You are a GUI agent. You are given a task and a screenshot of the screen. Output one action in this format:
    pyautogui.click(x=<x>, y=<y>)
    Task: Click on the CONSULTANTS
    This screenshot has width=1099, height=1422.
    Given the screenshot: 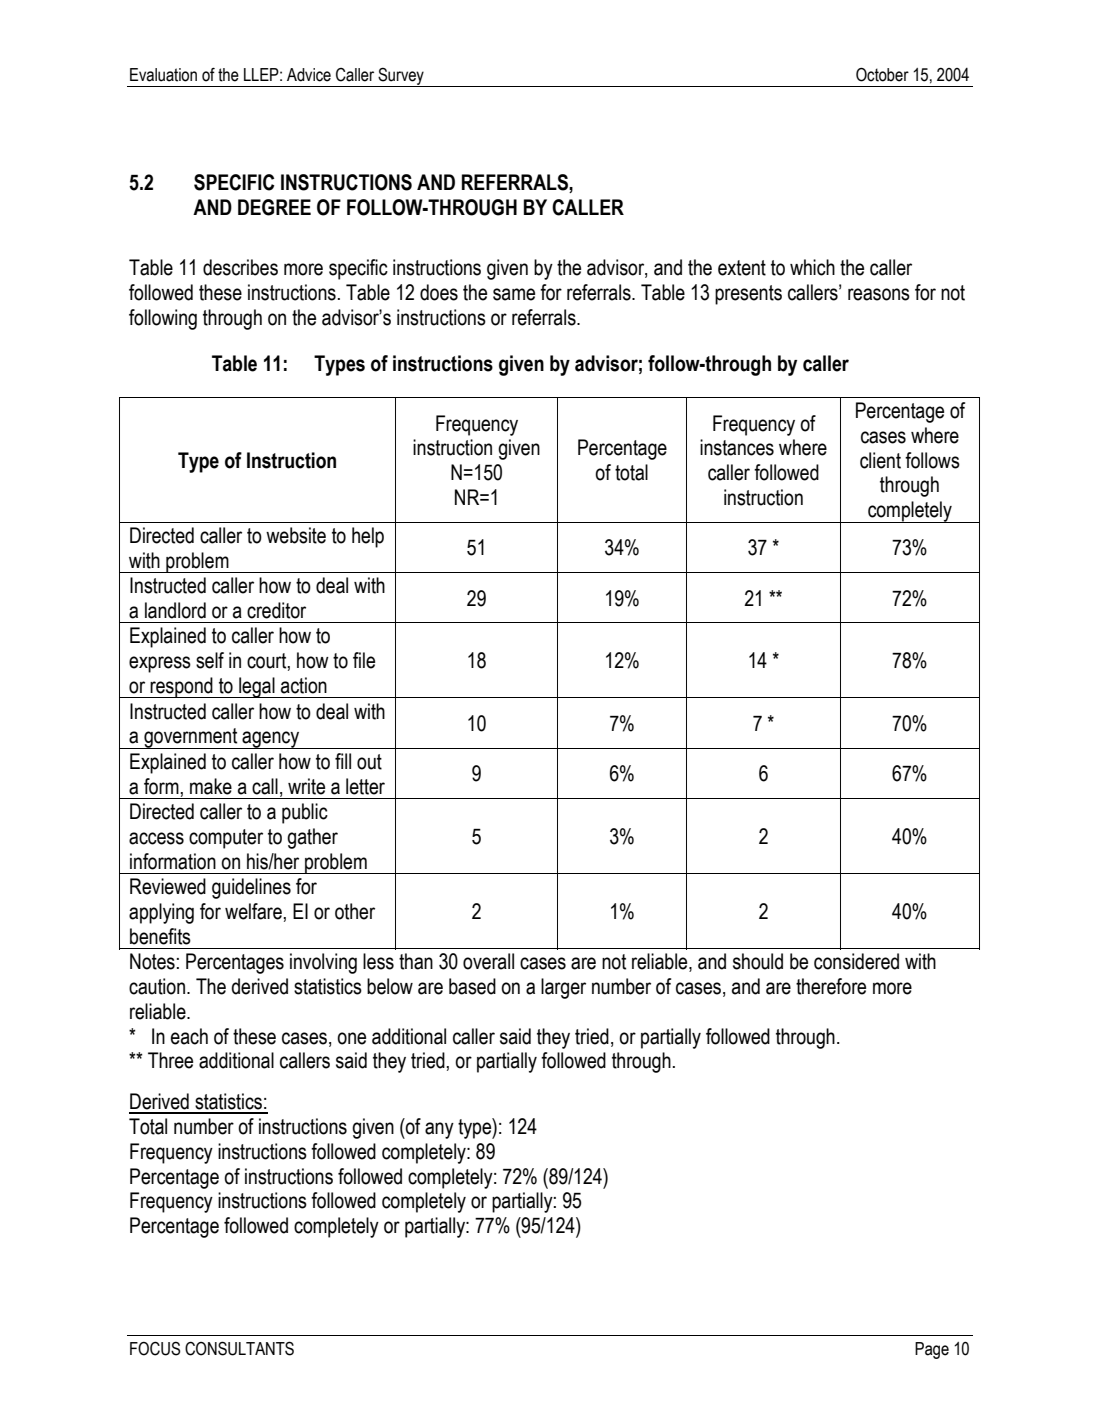 What is the action you would take?
    pyautogui.click(x=239, y=1348)
